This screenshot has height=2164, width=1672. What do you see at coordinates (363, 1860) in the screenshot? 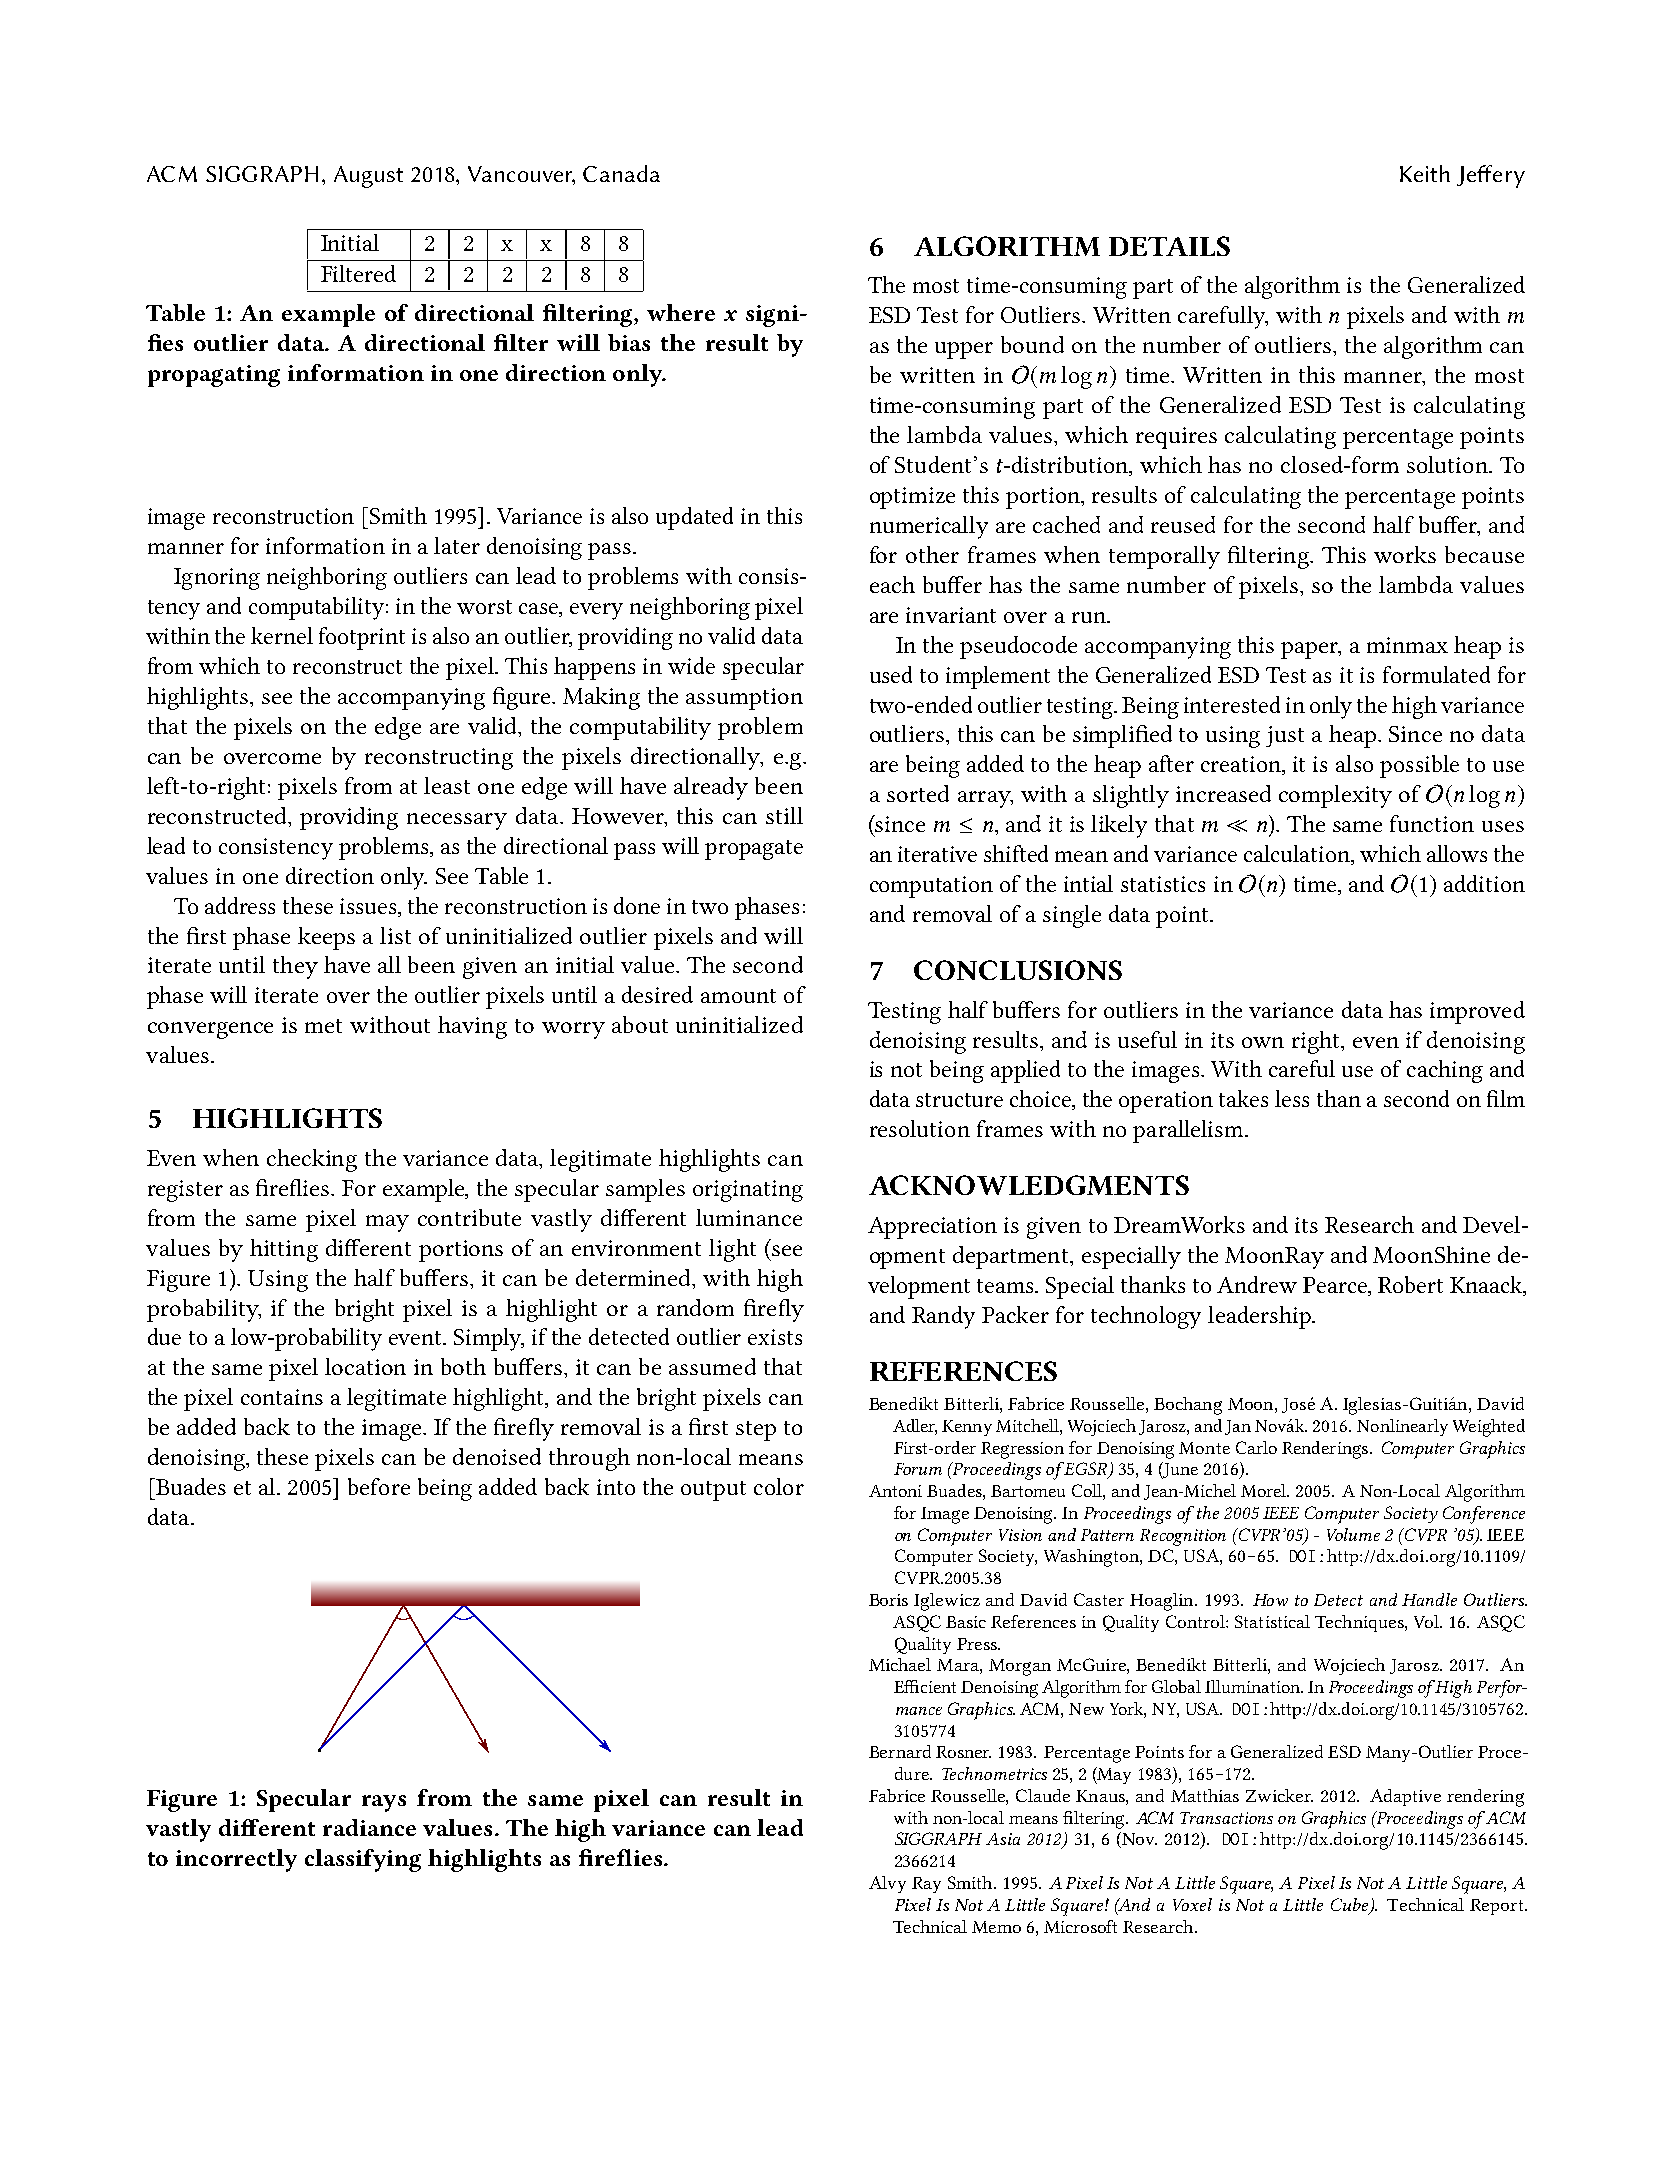
I see `classifying` at bounding box center [363, 1860].
